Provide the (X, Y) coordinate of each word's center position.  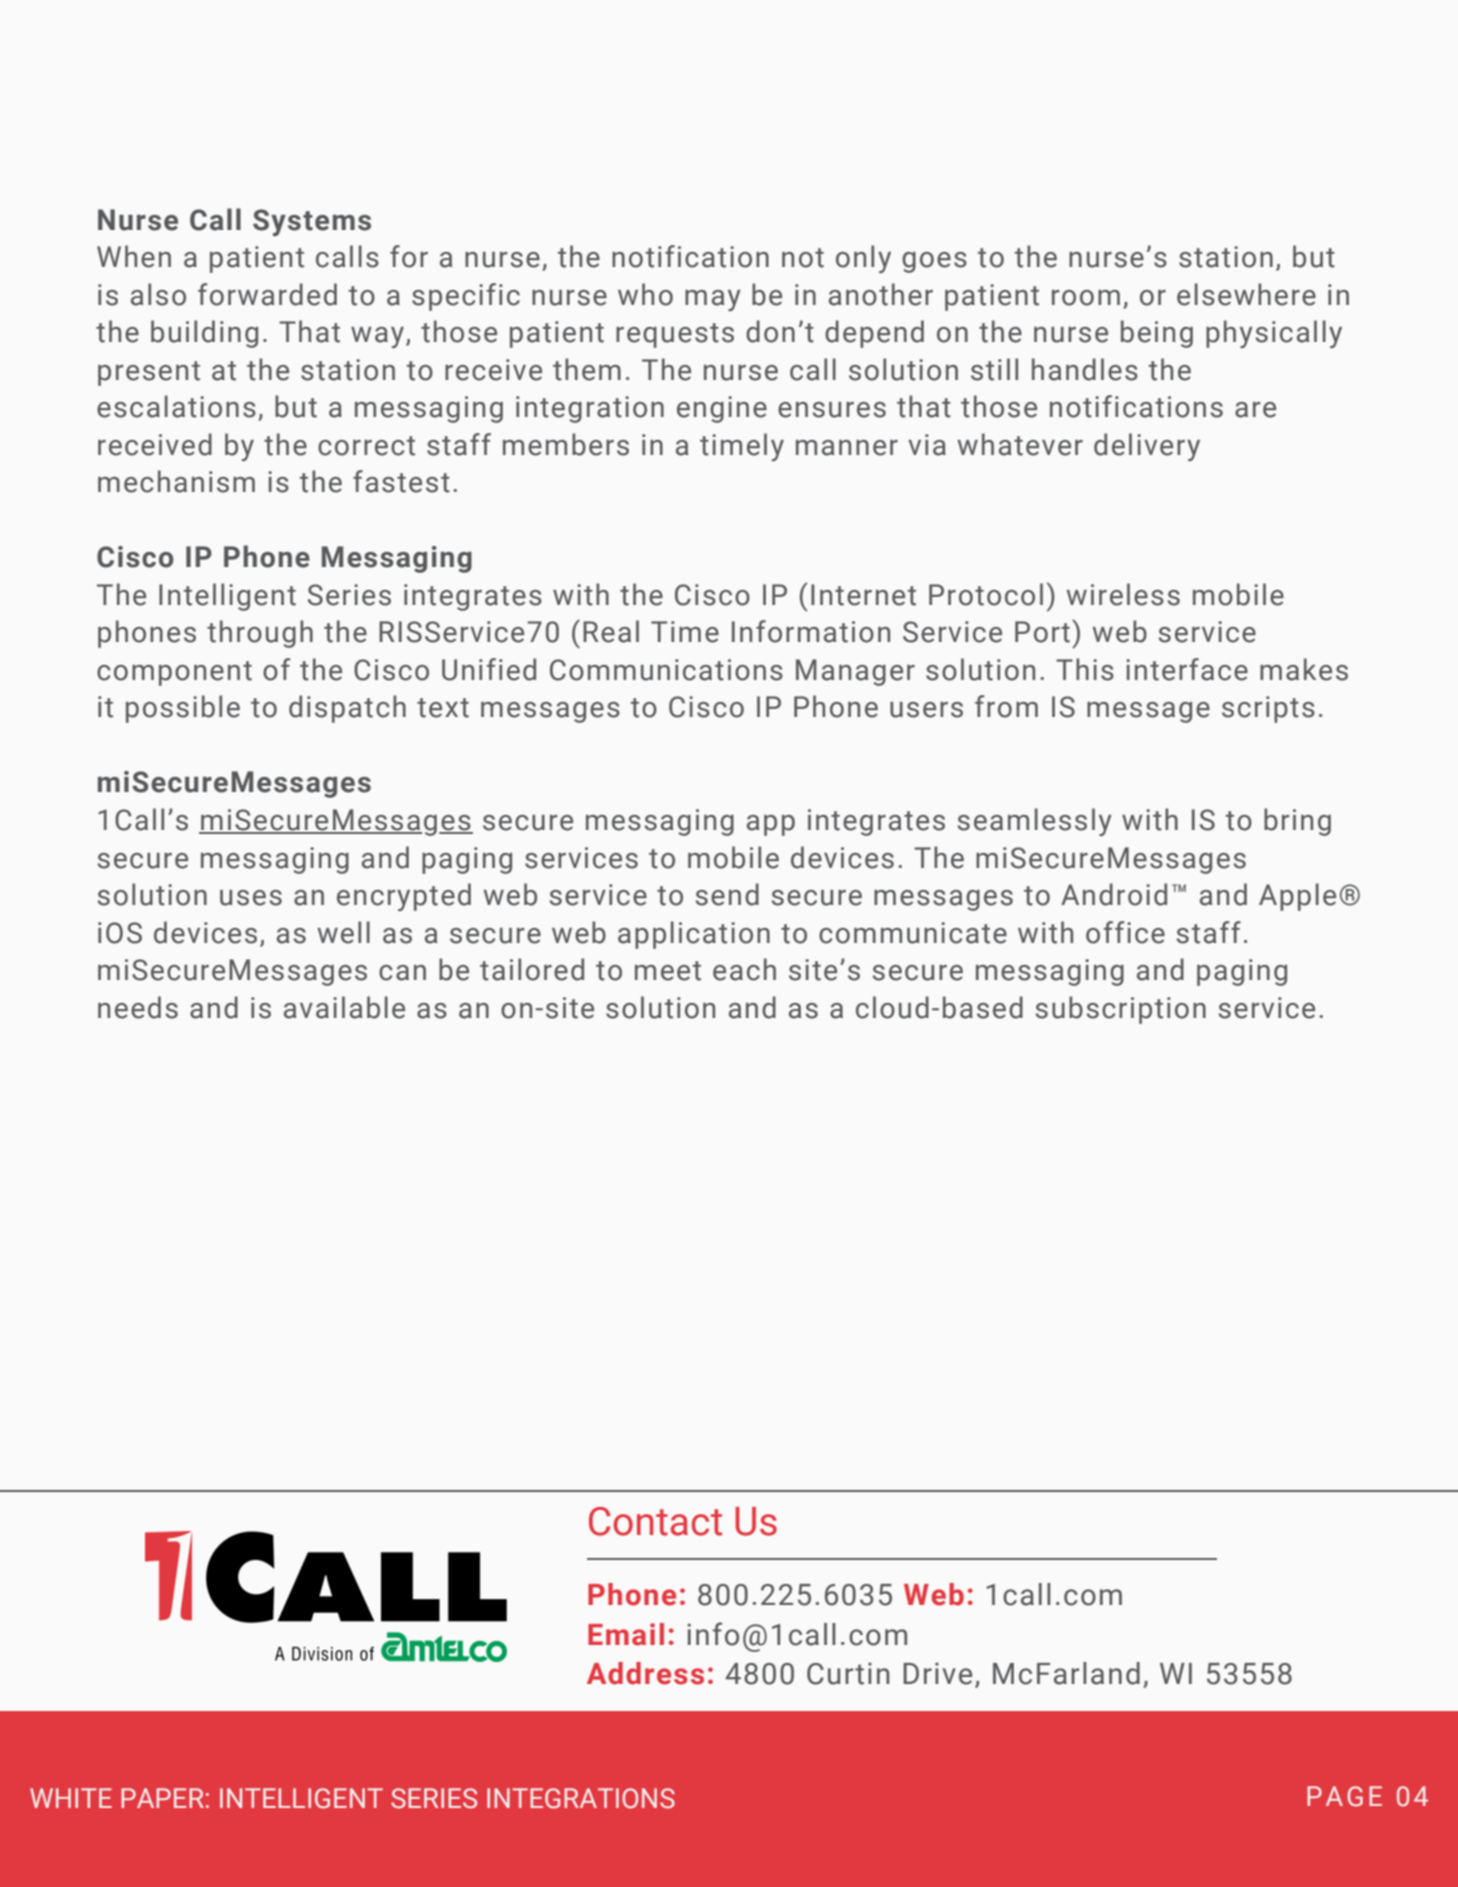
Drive (937, 1673)
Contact (655, 1521)
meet (668, 971)
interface (1187, 669)
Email (626, 1634)
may (713, 300)
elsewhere (1246, 294)
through (260, 634)
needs (138, 1007)
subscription (1121, 1010)
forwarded (267, 294)
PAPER (162, 1798)
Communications (666, 670)
